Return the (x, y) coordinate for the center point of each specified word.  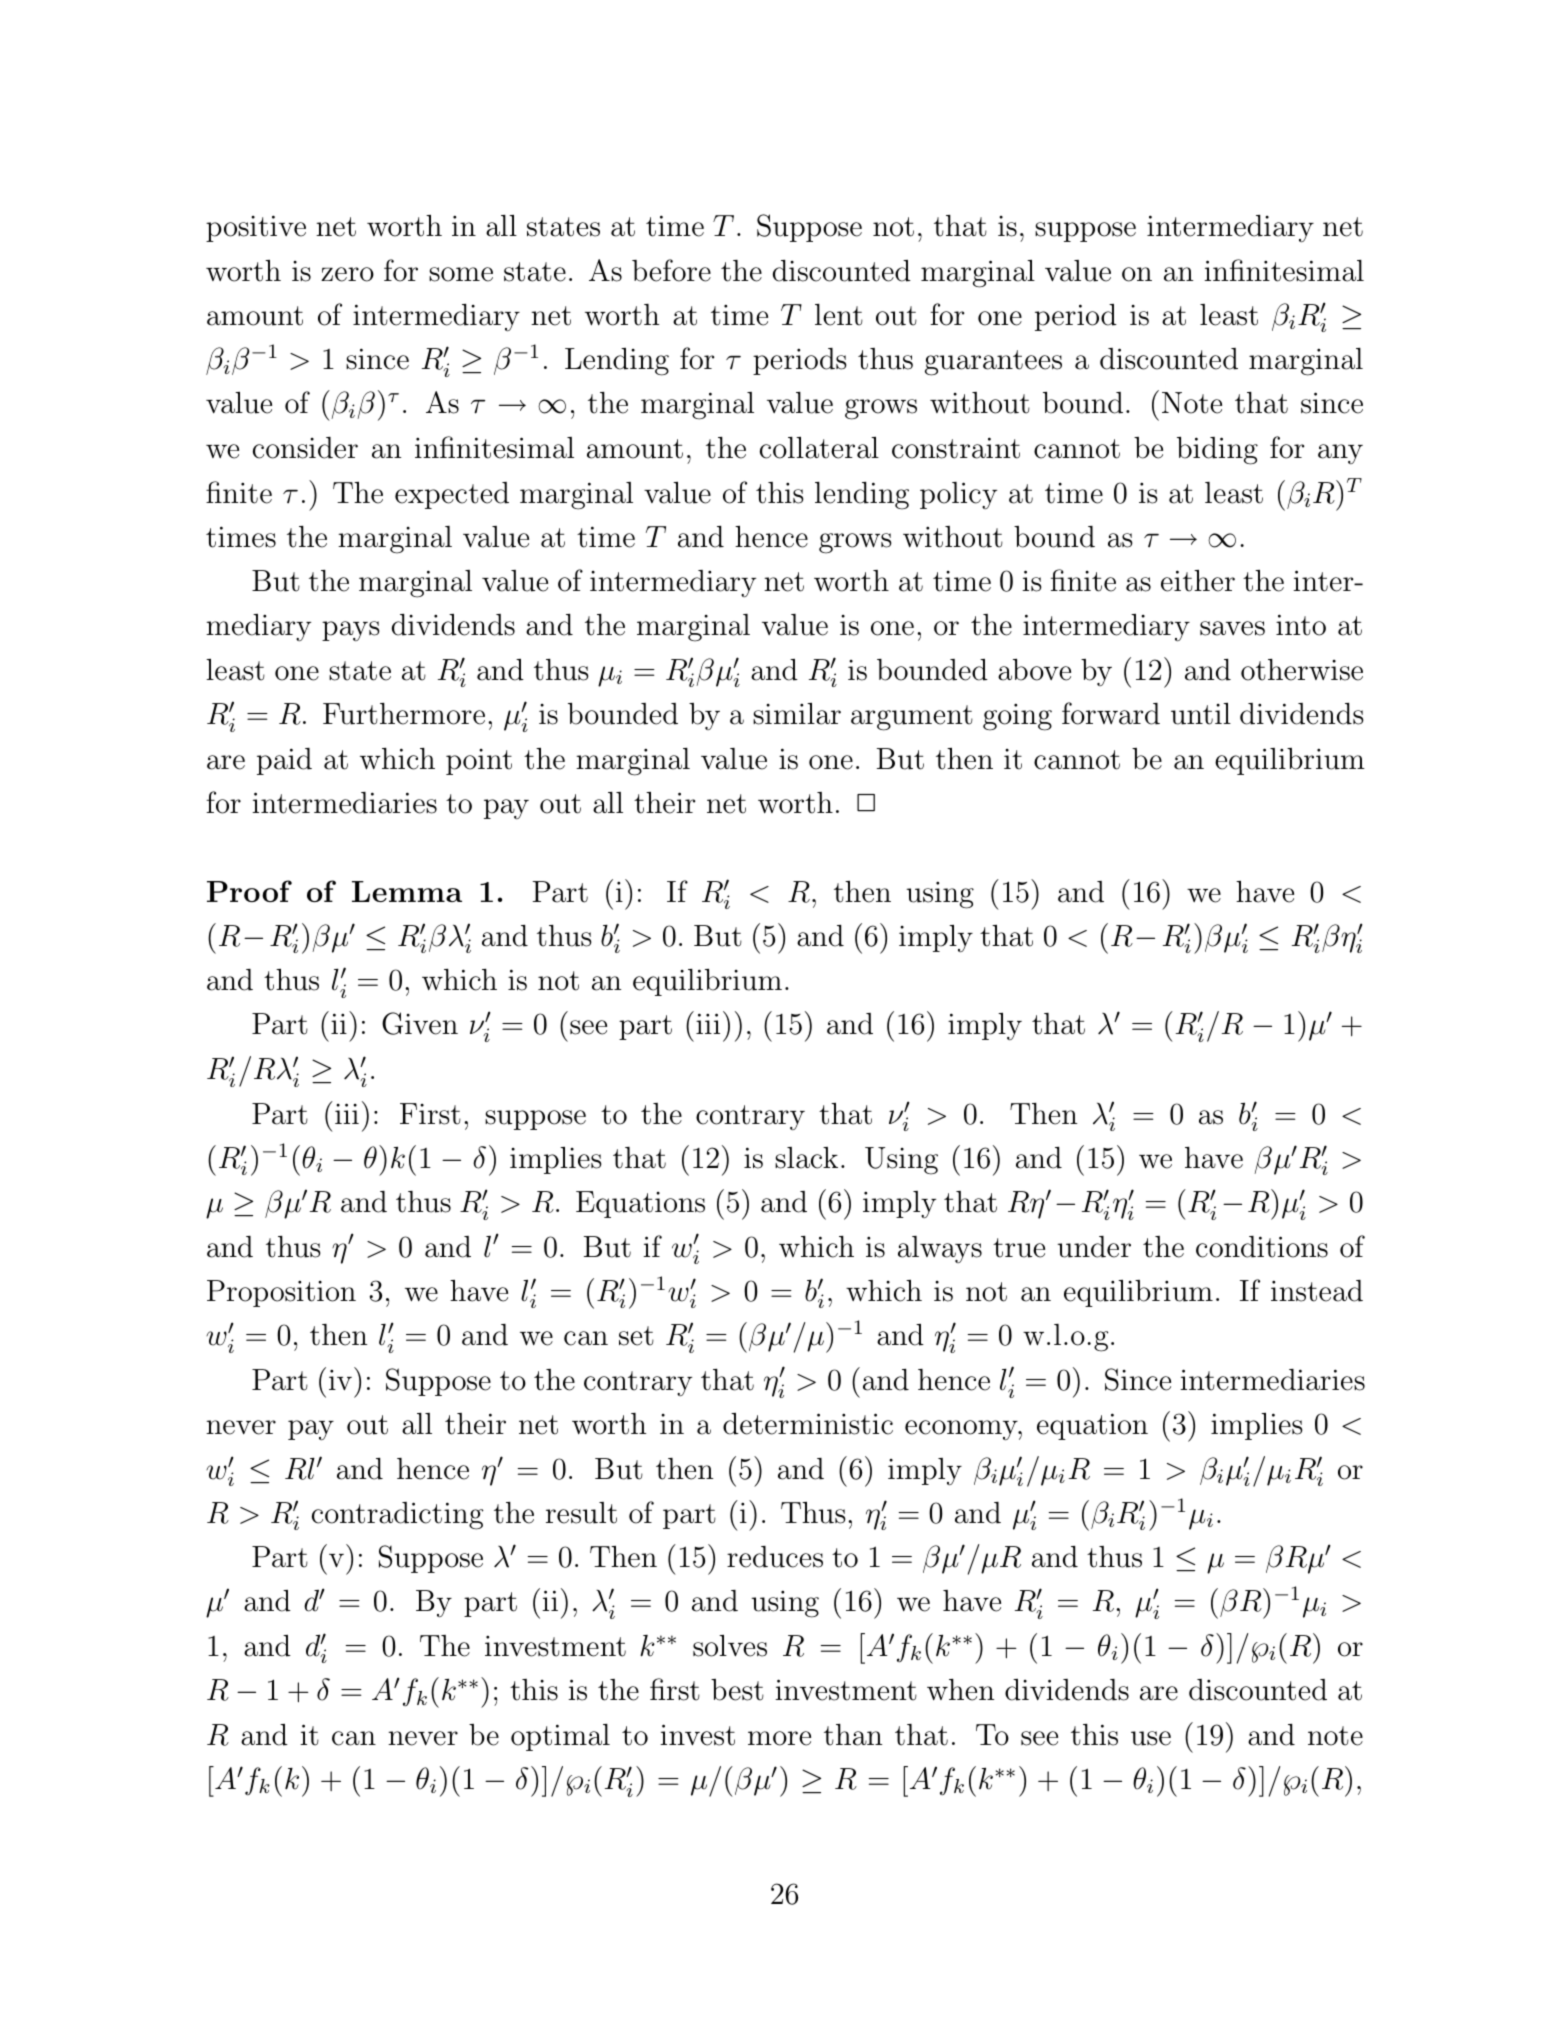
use (1151, 1738)
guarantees (993, 363)
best (737, 1690)
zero (347, 274)
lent (839, 315)
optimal (560, 1737)
